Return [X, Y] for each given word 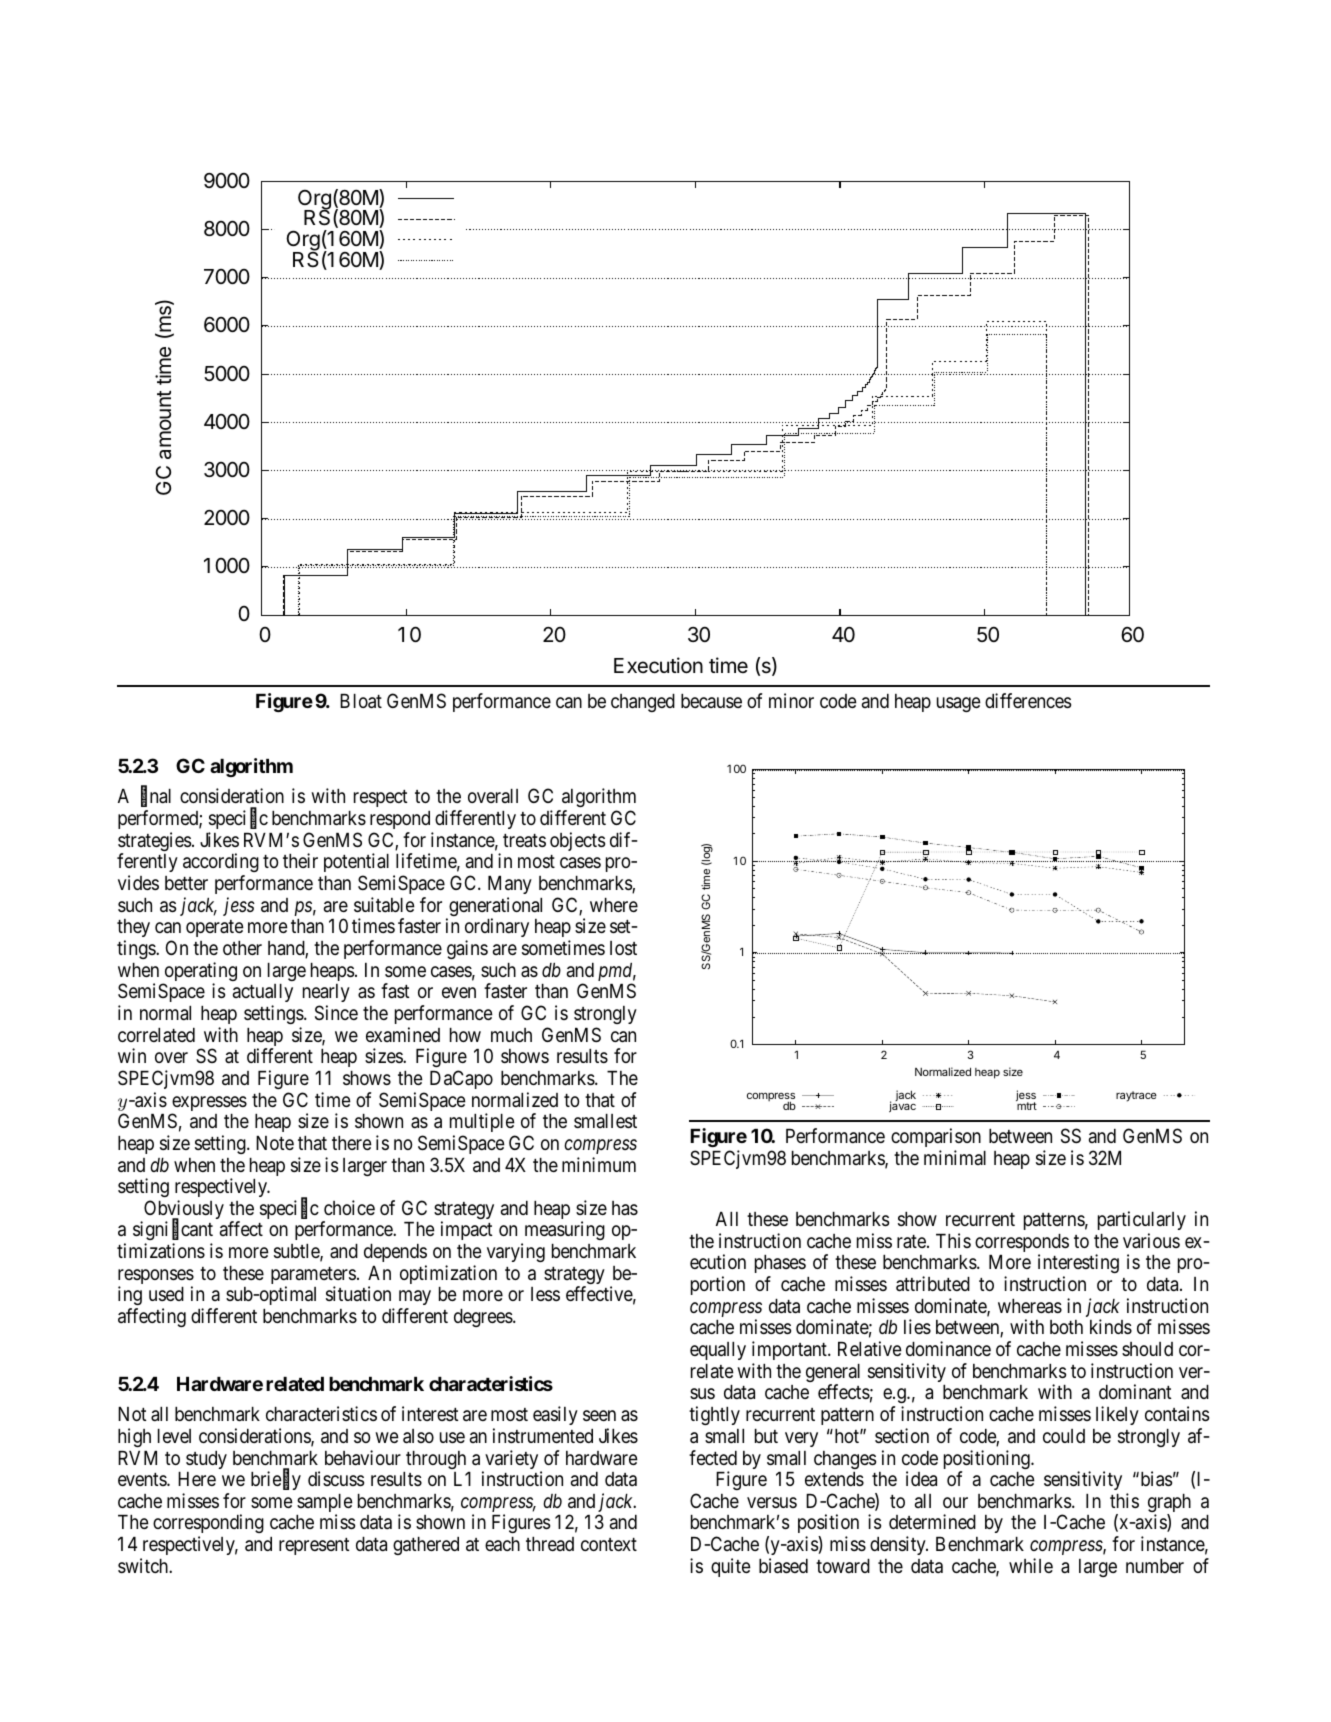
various [1151, 1240]
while [1031, 1565]
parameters [313, 1277]
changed [643, 703]
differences [1028, 700]
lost [623, 948]
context [609, 1544]
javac [902, 1106]
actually [263, 993]
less [545, 1294]
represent [314, 1546]
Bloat [361, 701]
